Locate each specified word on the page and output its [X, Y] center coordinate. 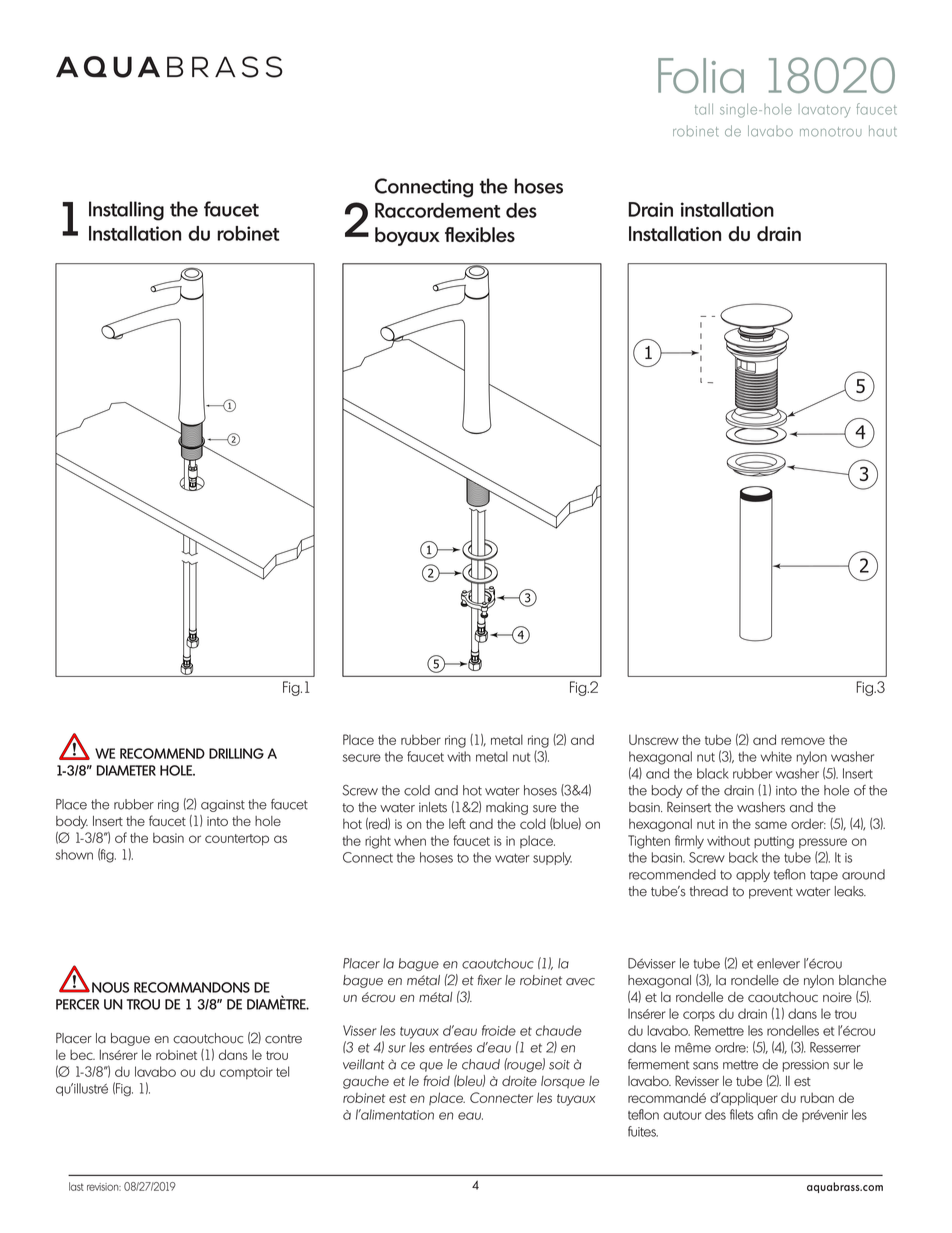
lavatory [825, 111]
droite [519, 1081]
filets [742, 1114]
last [76, 1186]
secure [362, 758]
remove [803, 741]
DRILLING [236, 753]
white [776, 756]
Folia [701, 75]
